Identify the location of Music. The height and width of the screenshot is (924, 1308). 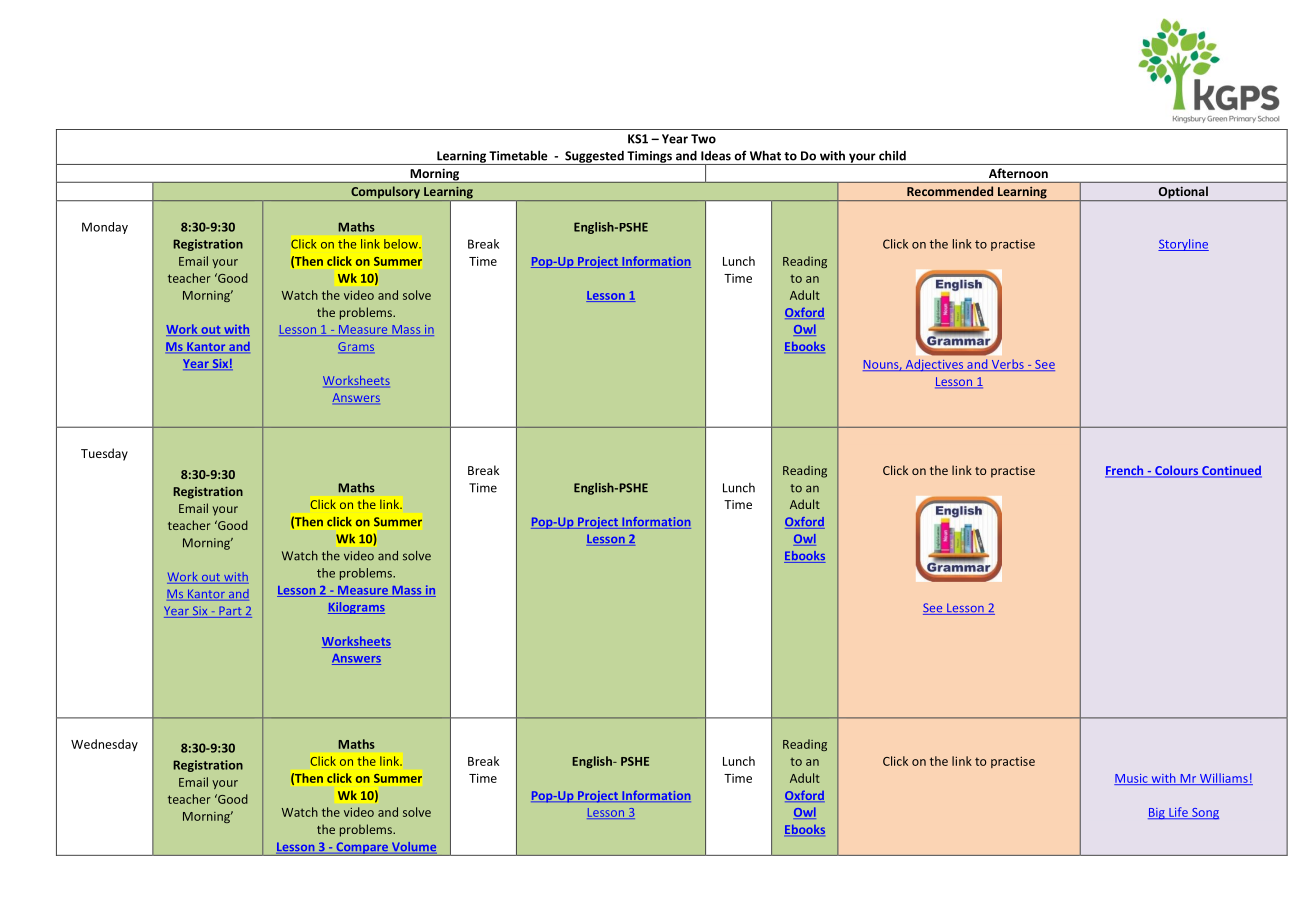
(1132, 779).
